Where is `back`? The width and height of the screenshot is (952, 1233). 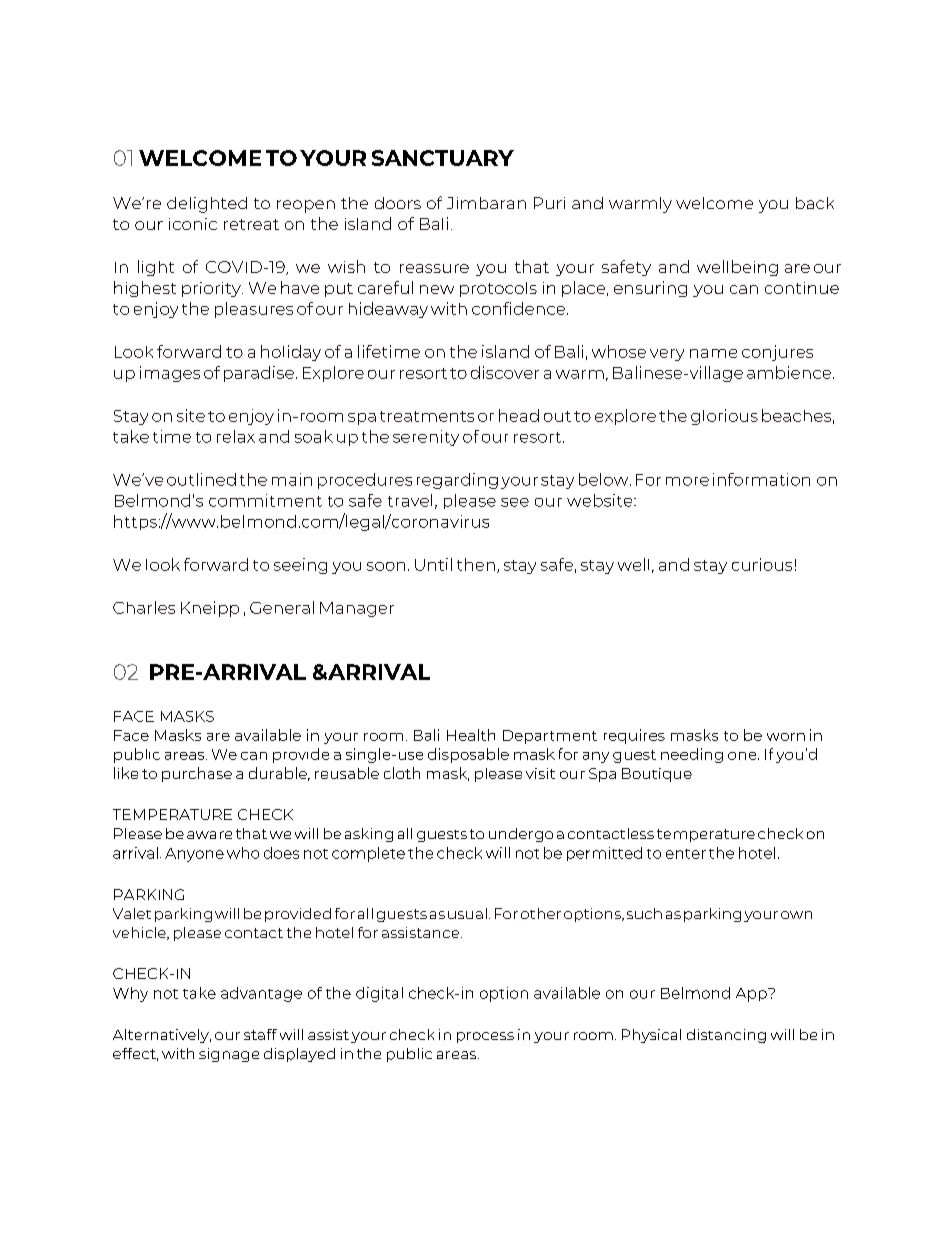 back is located at coordinates (815, 203).
